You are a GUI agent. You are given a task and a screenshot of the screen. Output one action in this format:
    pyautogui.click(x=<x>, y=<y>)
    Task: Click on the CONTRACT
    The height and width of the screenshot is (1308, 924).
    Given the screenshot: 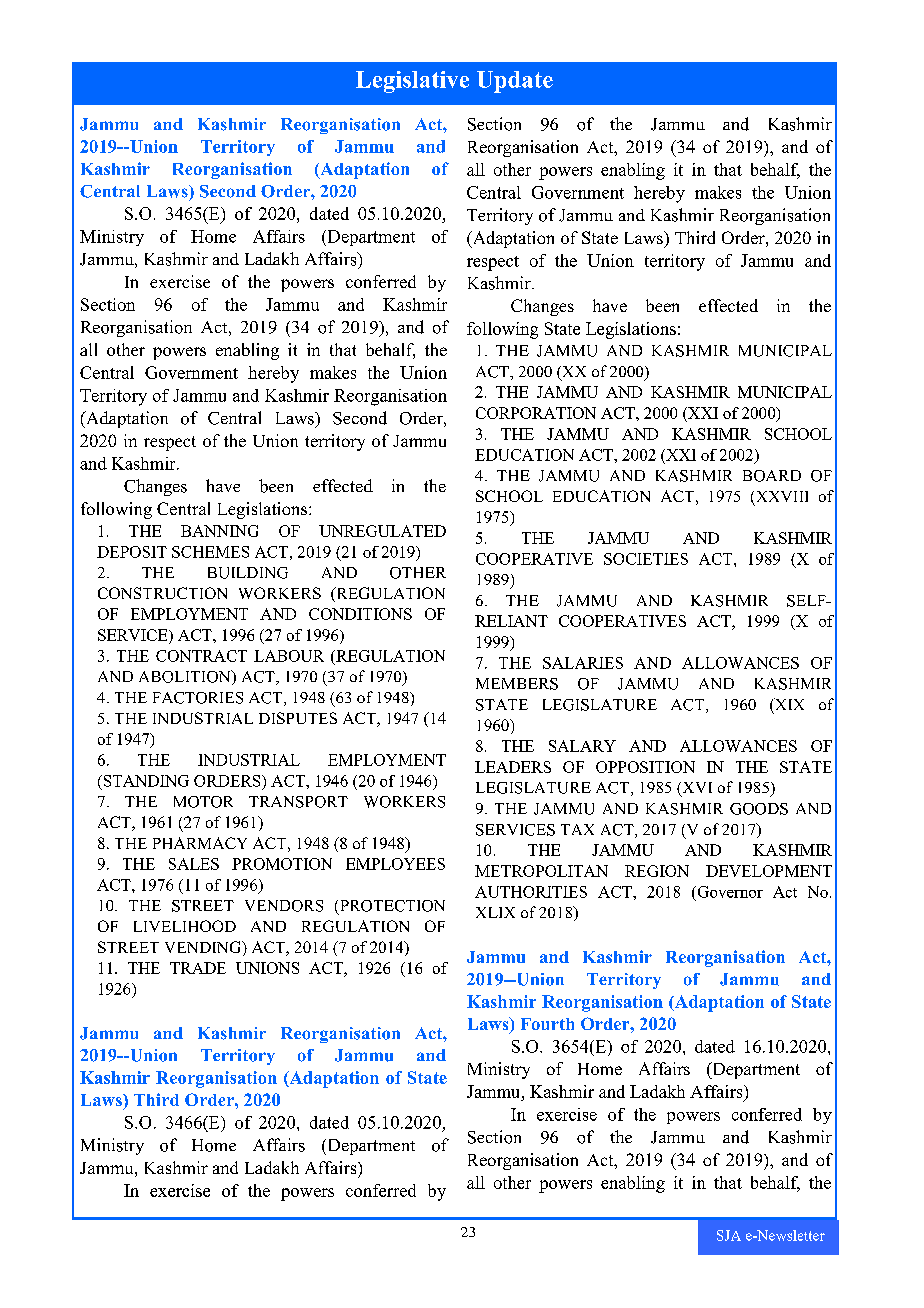 What is the action you would take?
    pyautogui.click(x=201, y=656)
